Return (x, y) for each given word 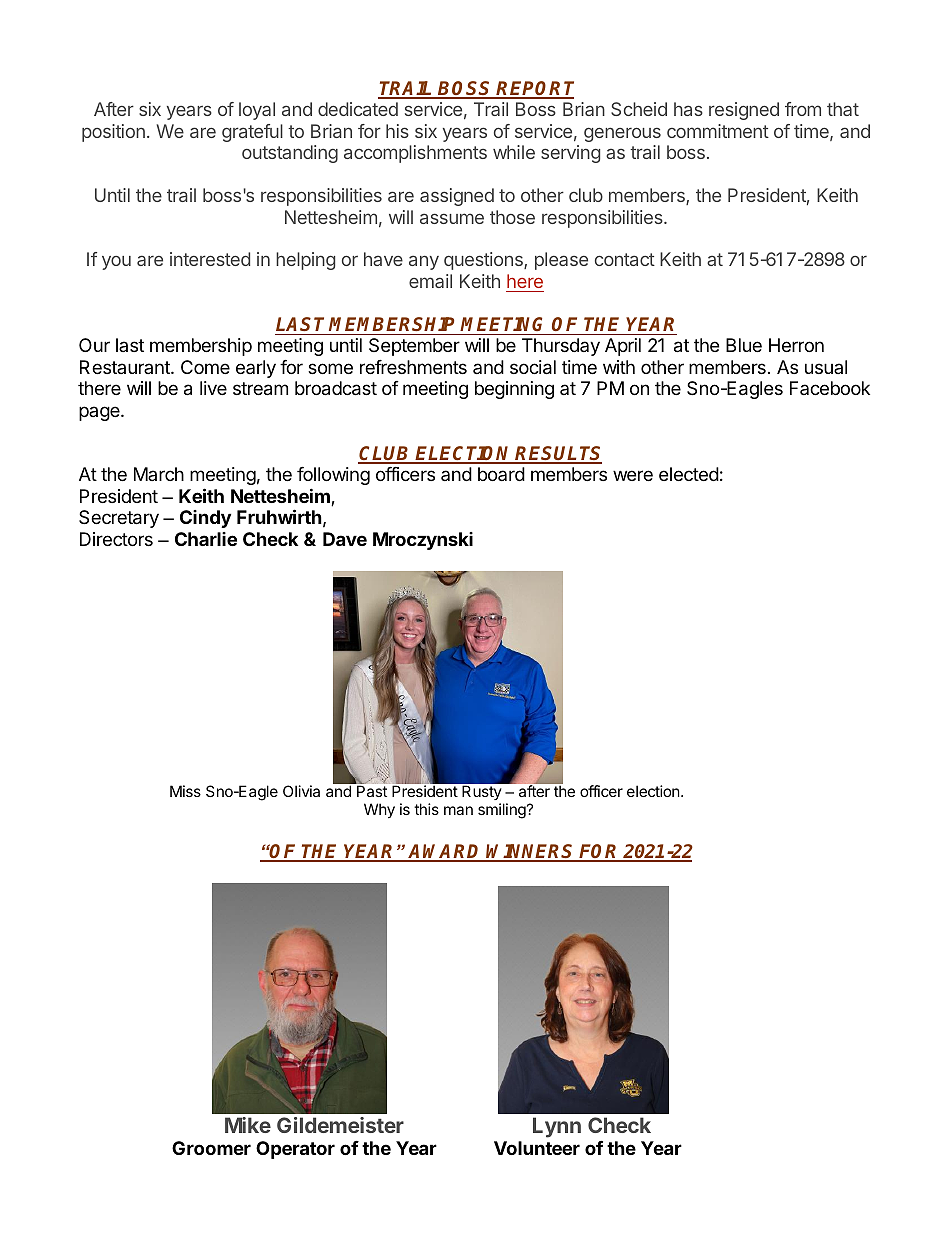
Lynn (557, 1127)
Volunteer (537, 1148)
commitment (718, 131)
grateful (252, 133)
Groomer (211, 1148)
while (514, 152)
